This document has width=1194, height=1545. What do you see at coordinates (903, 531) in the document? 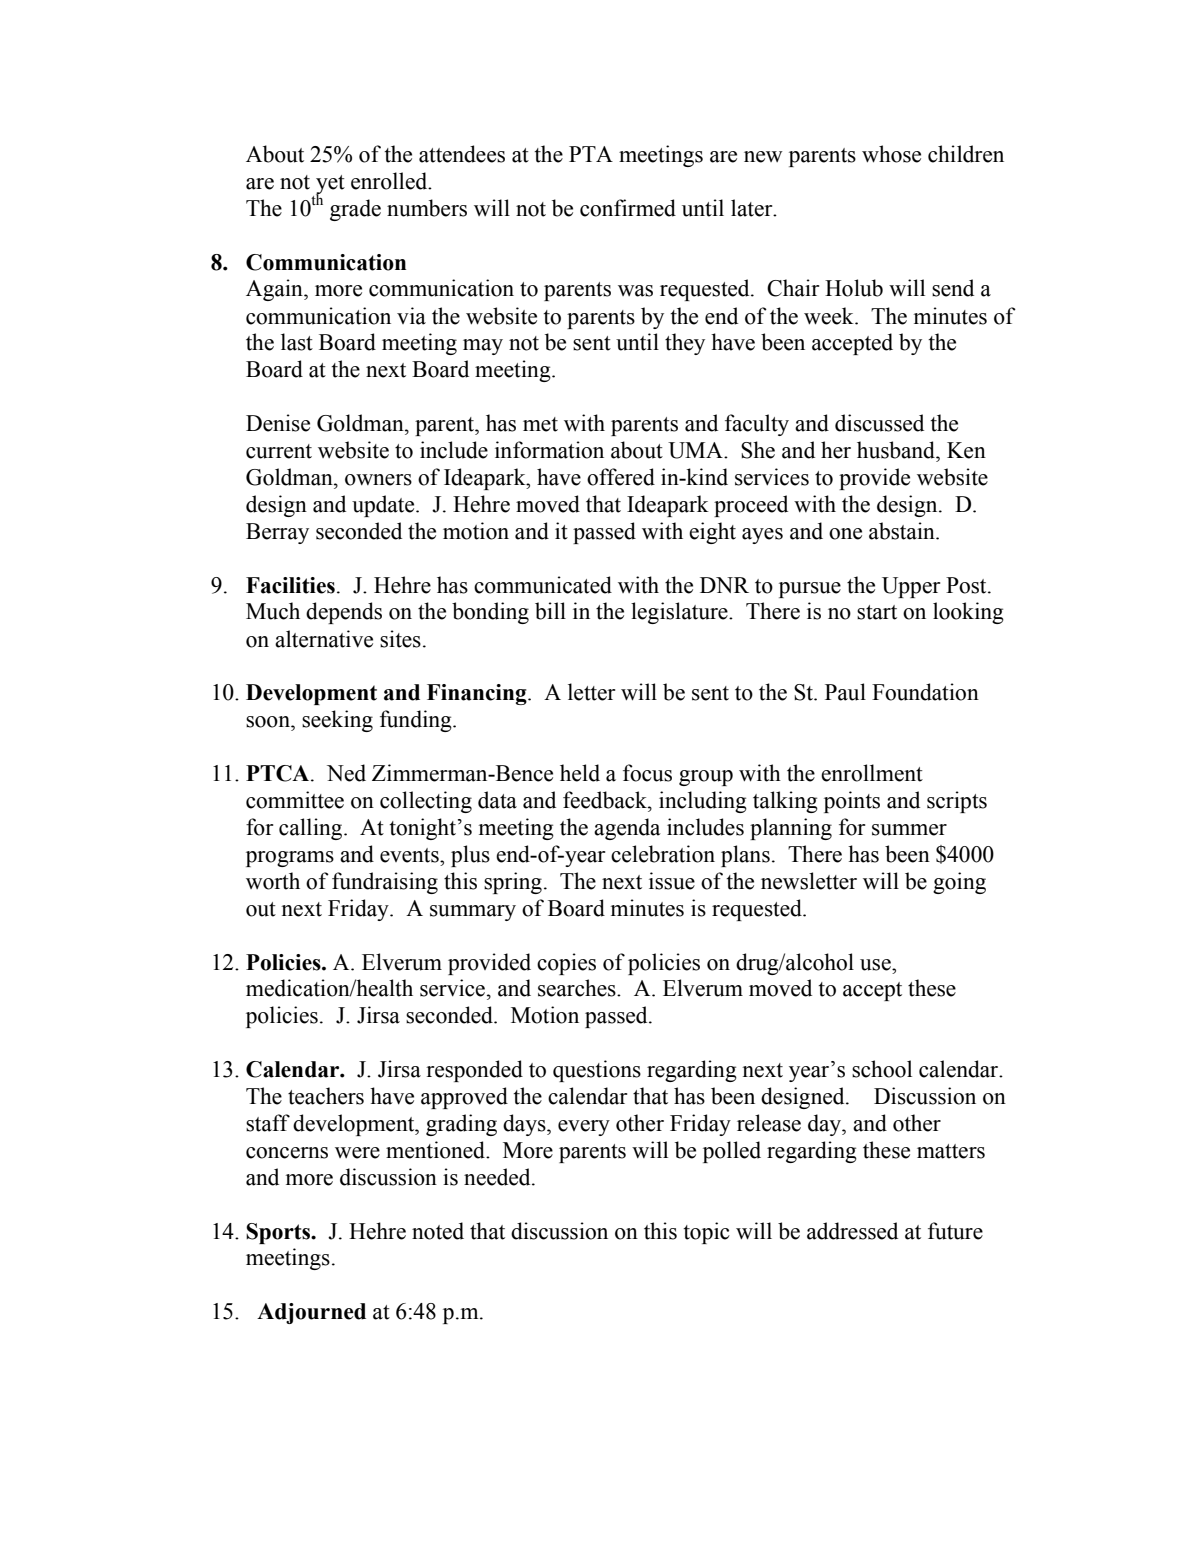
I see `abstain` at bounding box center [903, 531].
